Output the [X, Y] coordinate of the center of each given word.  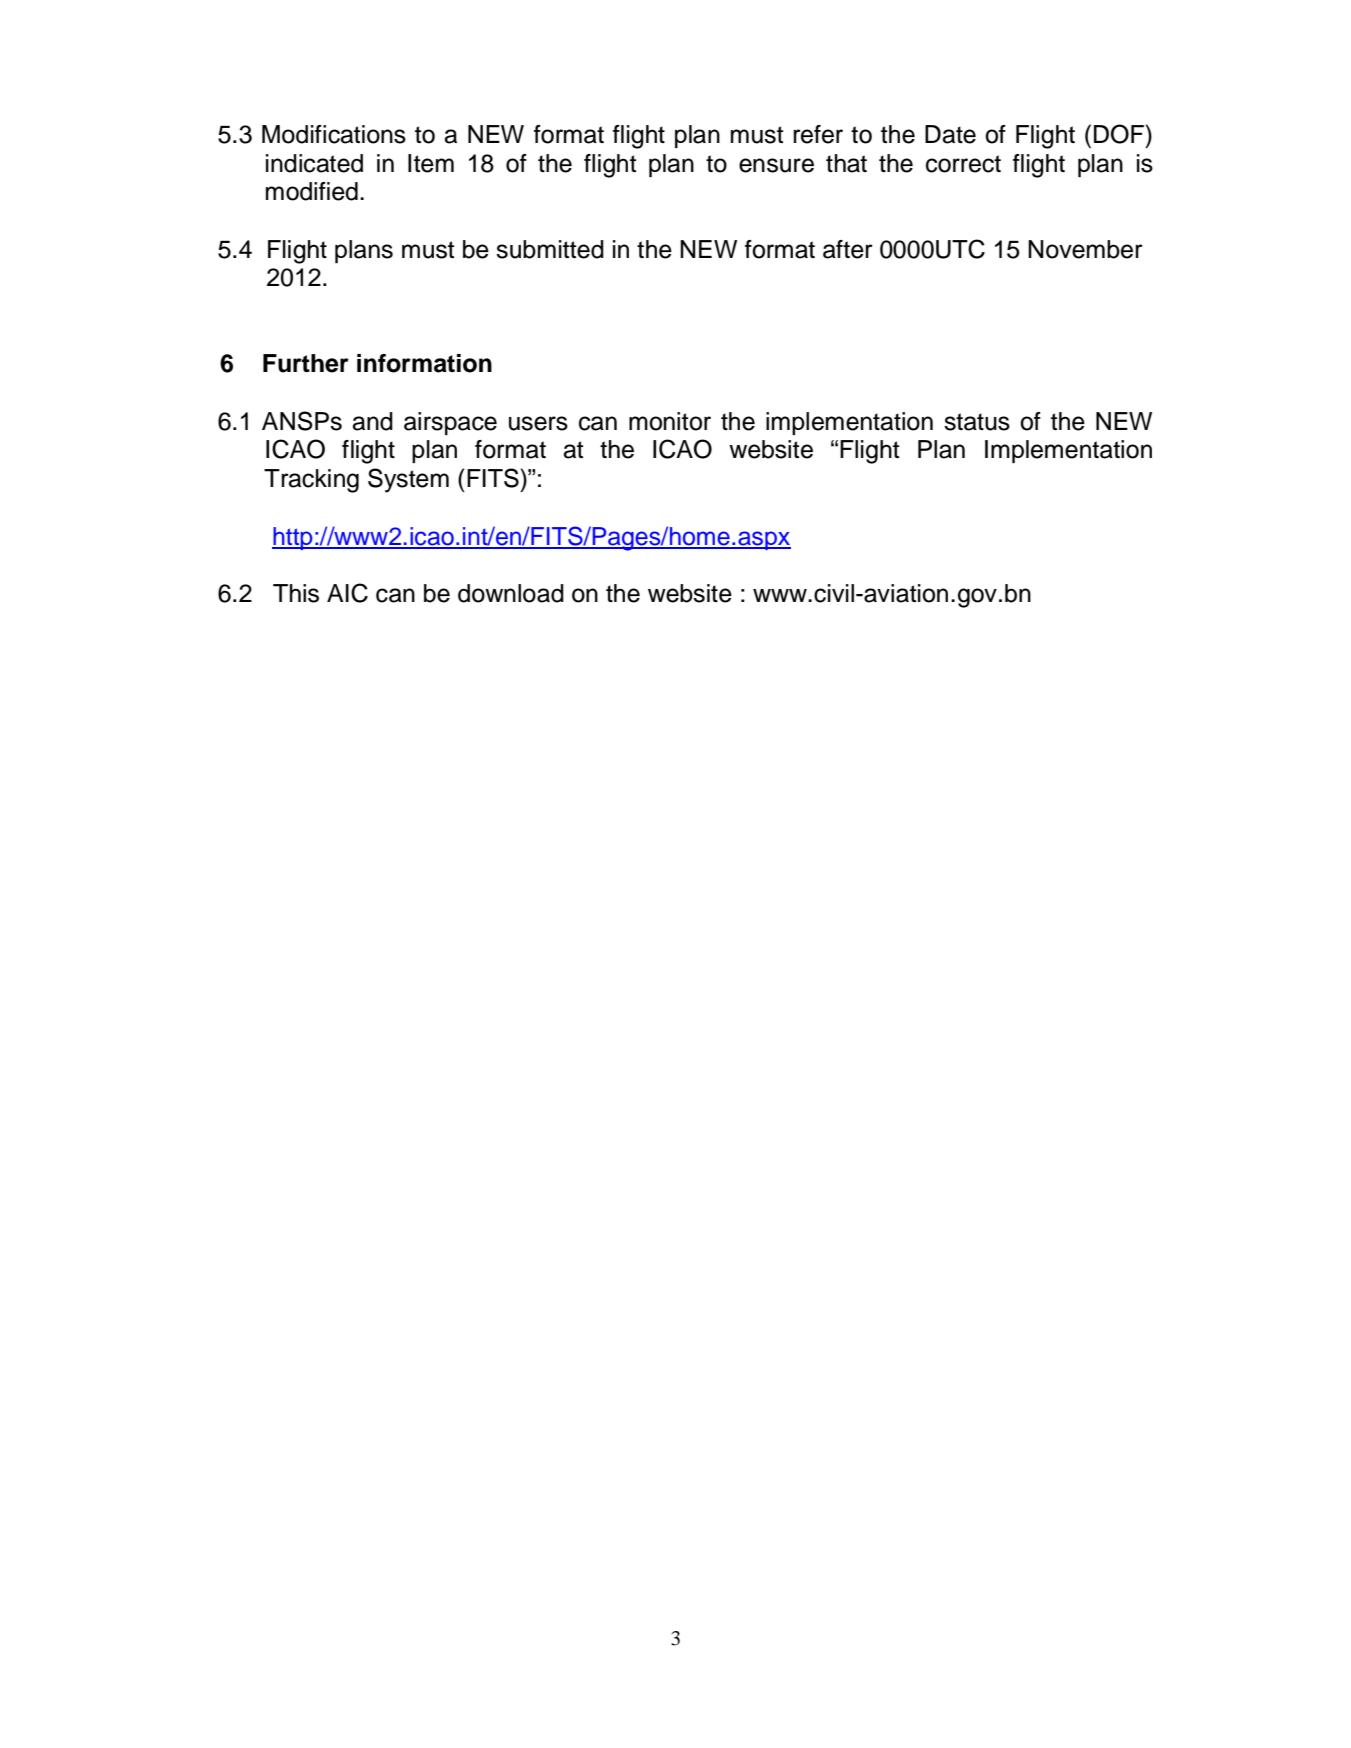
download [511, 593]
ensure [776, 165]
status [977, 422]
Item [431, 163]
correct [963, 164]
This [296, 593]
